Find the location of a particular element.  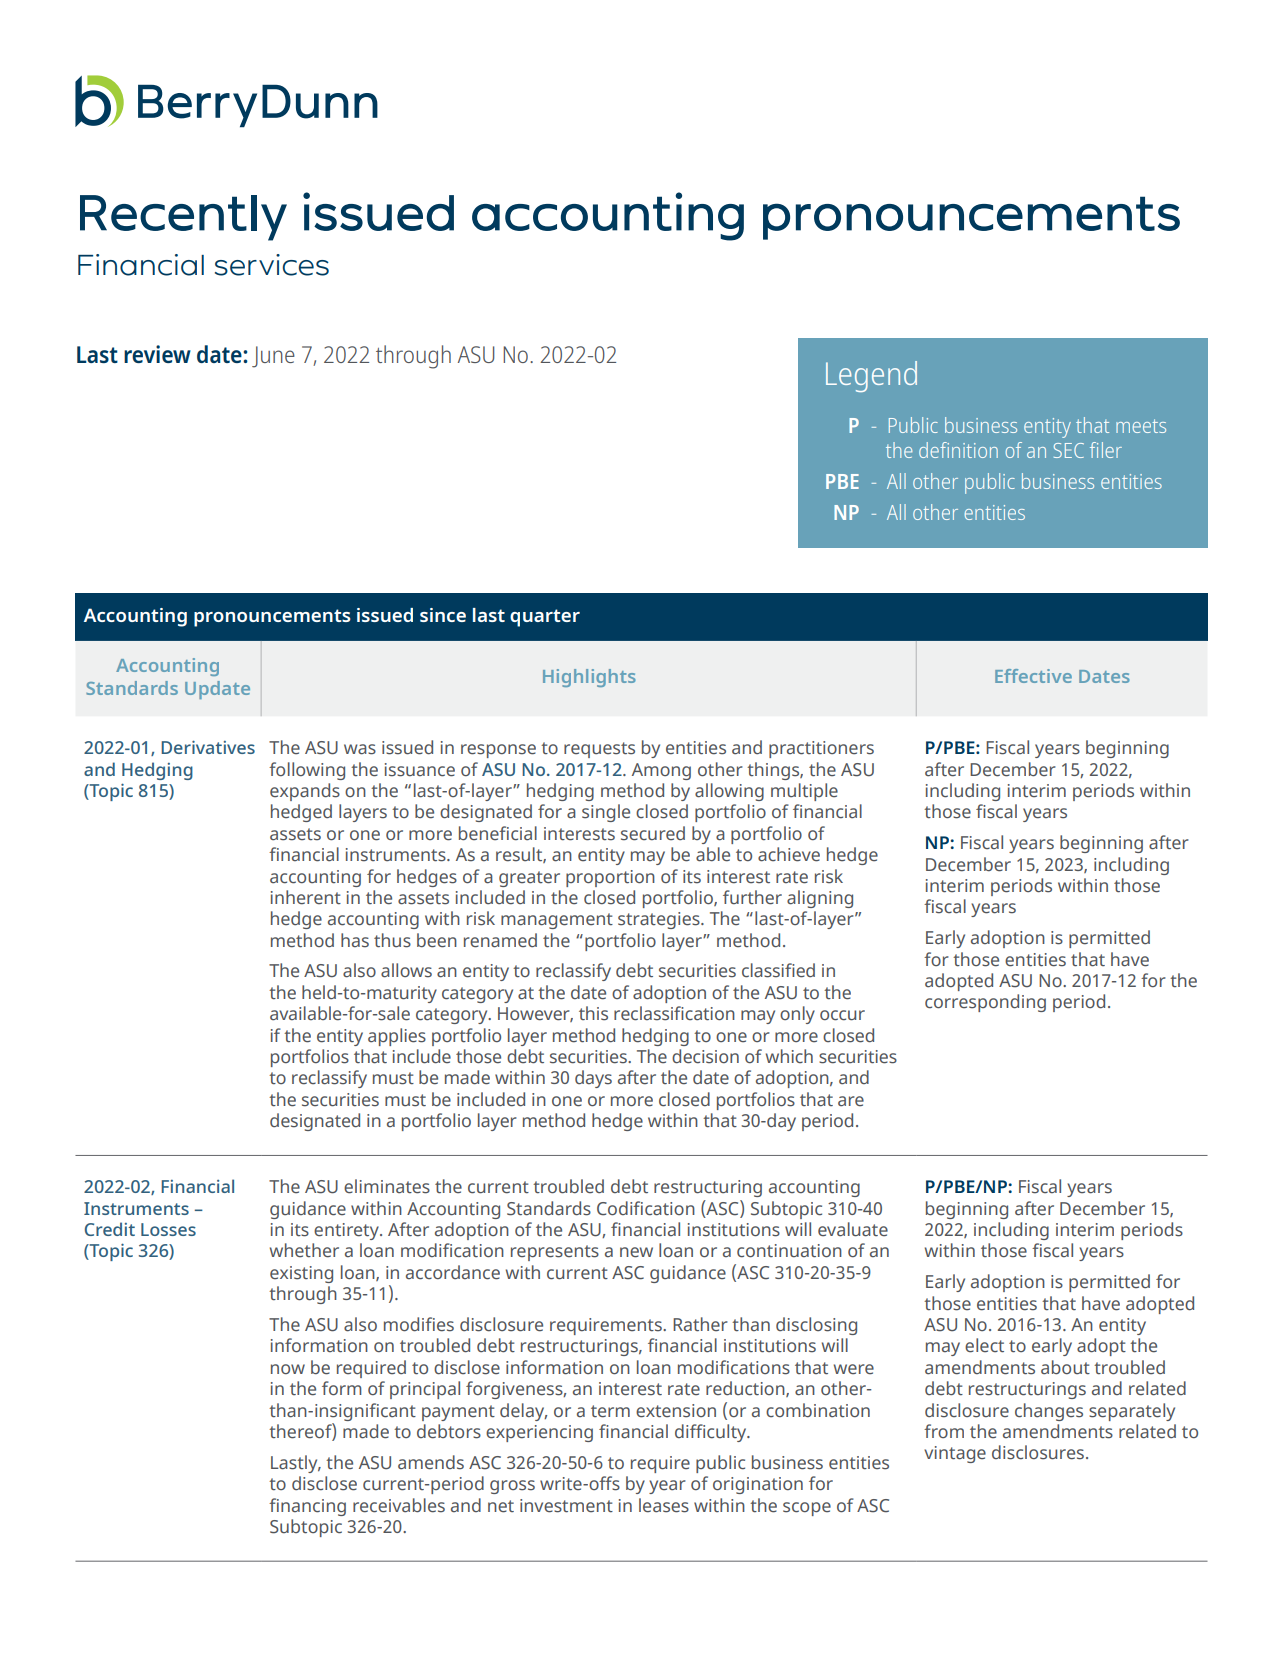

since is located at coordinates (443, 615).
